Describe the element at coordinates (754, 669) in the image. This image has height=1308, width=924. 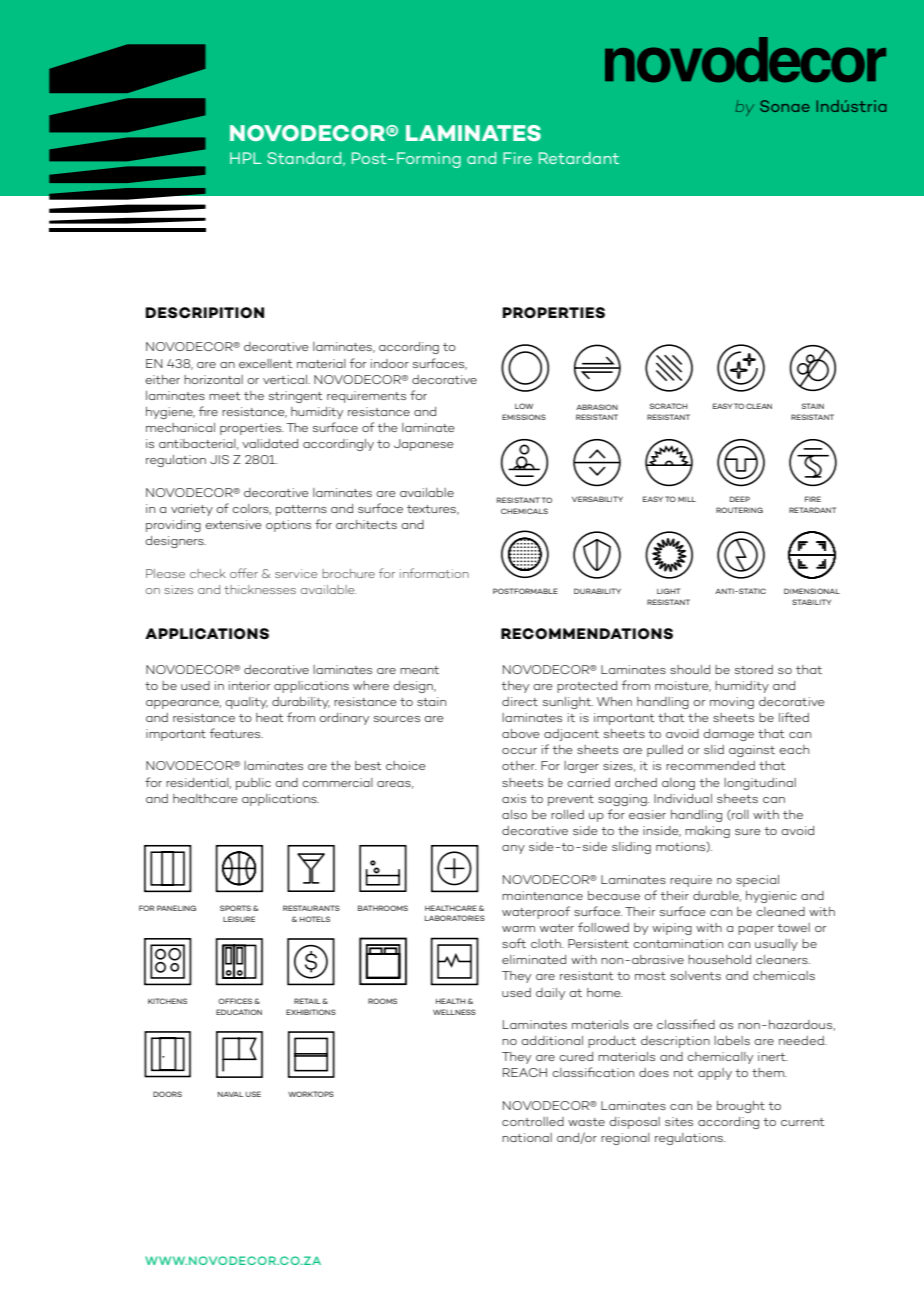
I see `stored` at that location.
